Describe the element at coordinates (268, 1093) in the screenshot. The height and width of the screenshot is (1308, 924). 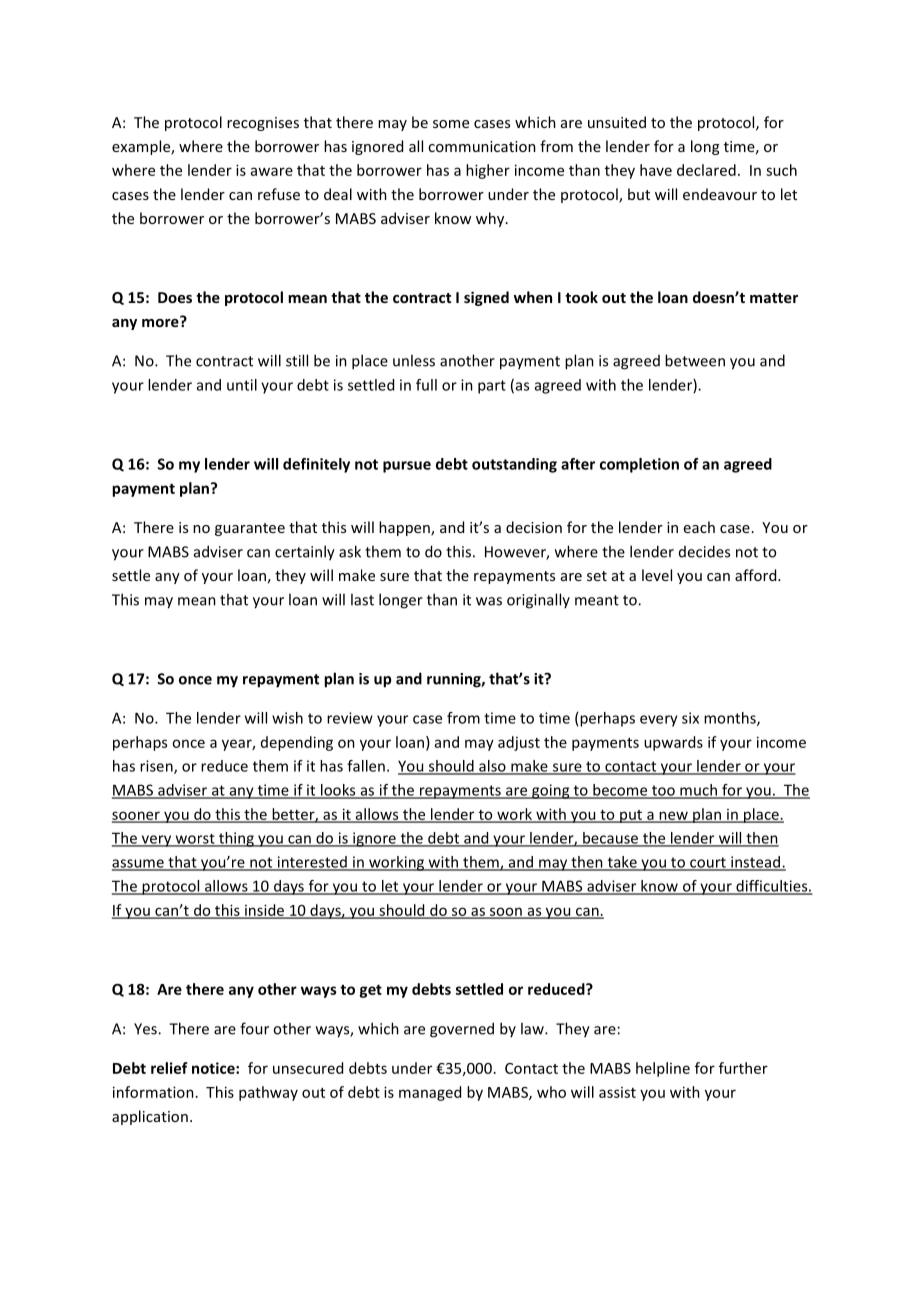
I see `pathway` at that location.
